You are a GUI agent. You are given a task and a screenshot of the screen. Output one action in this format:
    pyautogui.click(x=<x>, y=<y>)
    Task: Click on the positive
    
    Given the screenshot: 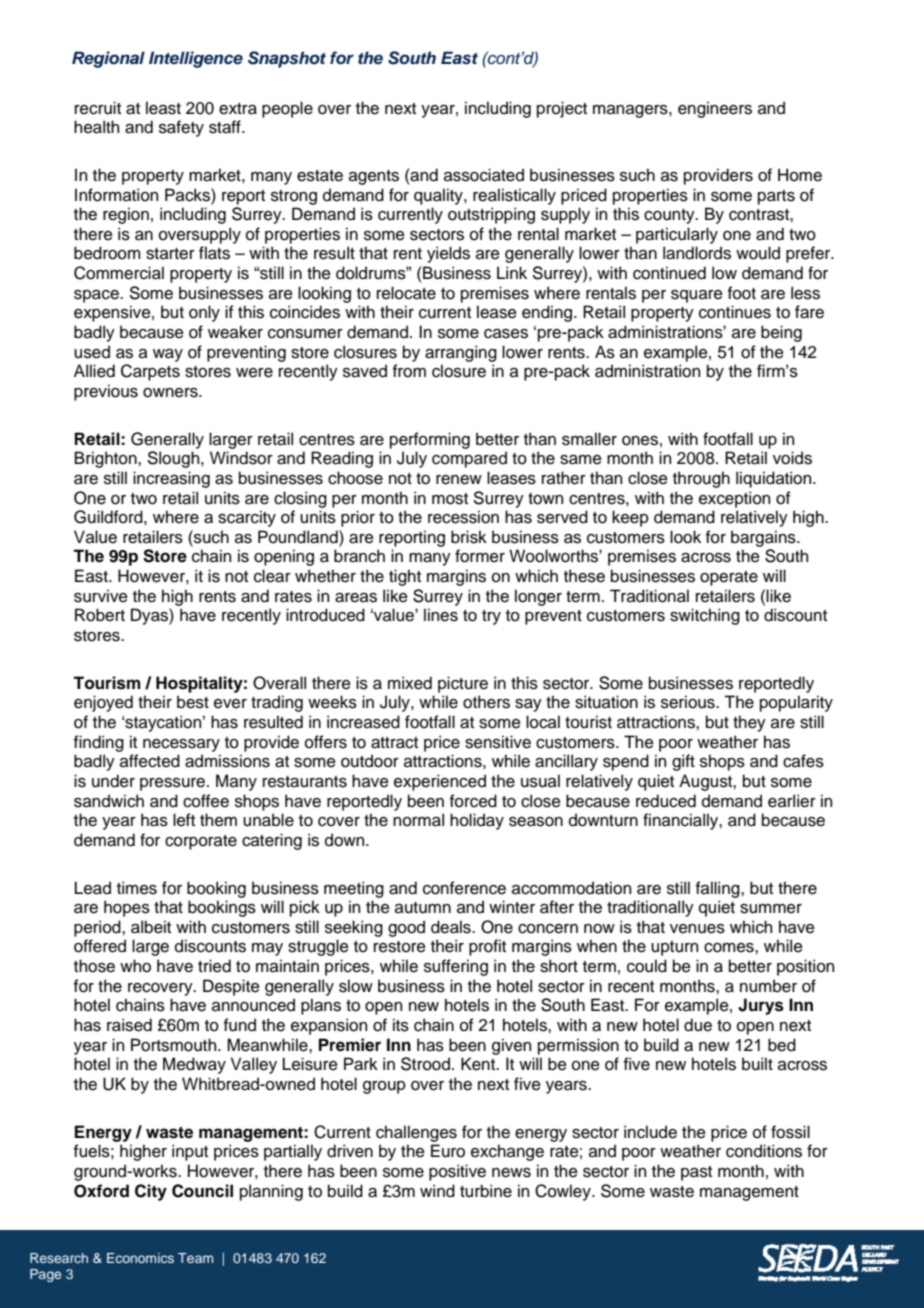 What is the action you would take?
    pyautogui.click(x=457, y=1172)
